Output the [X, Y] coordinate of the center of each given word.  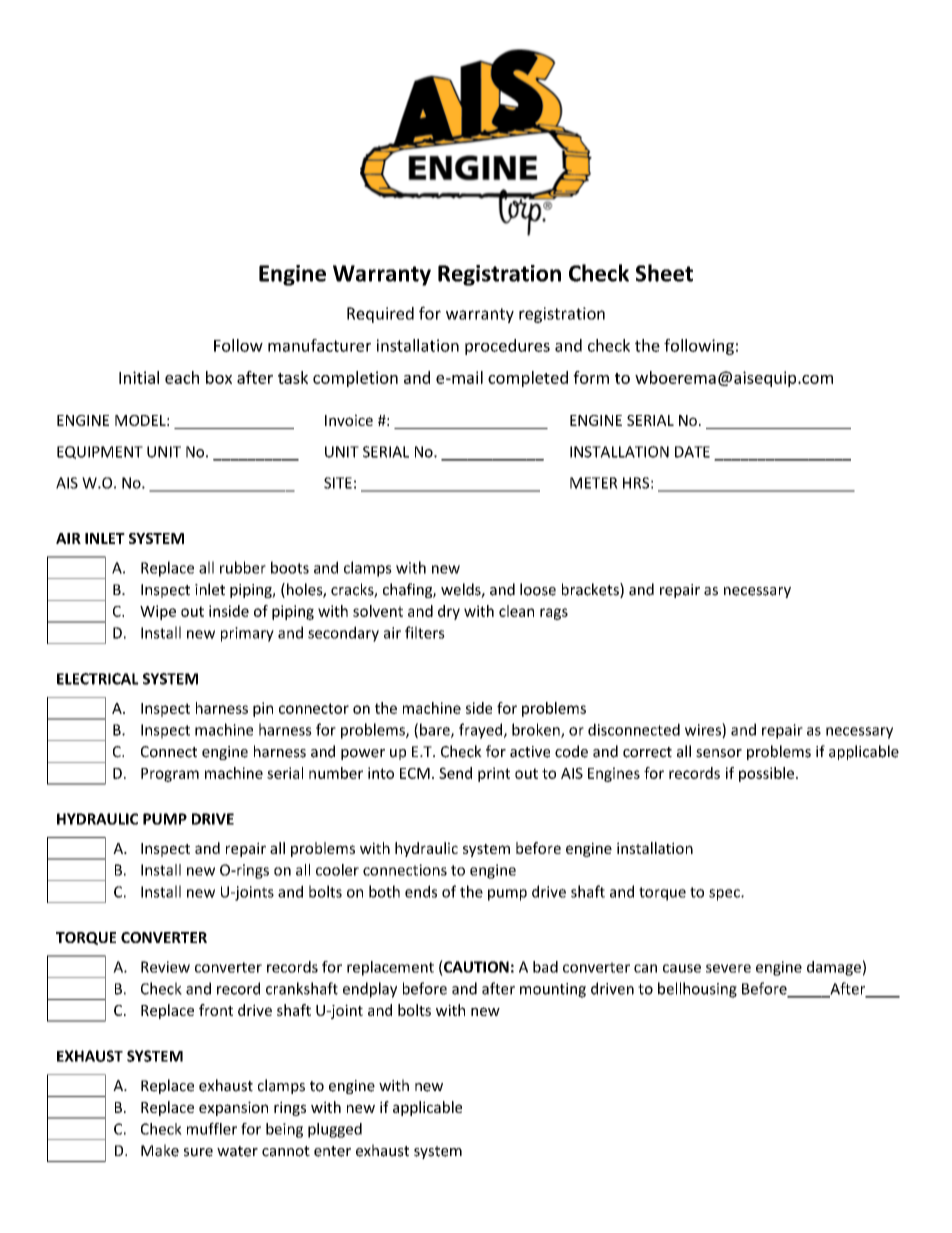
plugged [335, 1130]
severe [728, 968]
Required [380, 315]
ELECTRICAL [98, 679]
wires [704, 730]
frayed [482, 731]
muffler [212, 1128]
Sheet [664, 273]
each [182, 377]
